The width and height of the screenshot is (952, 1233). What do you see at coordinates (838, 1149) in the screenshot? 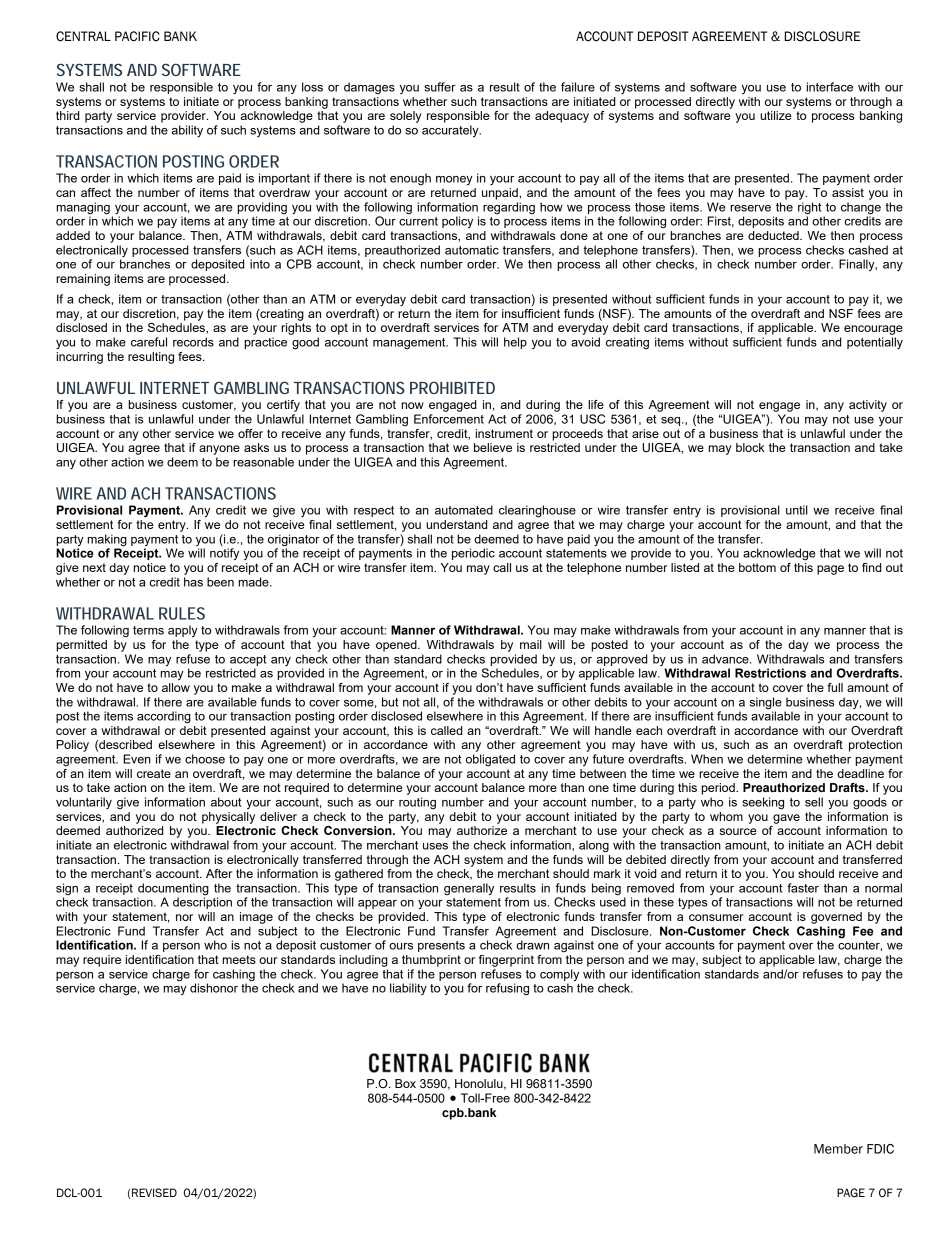
I see `Member` at bounding box center [838, 1149].
